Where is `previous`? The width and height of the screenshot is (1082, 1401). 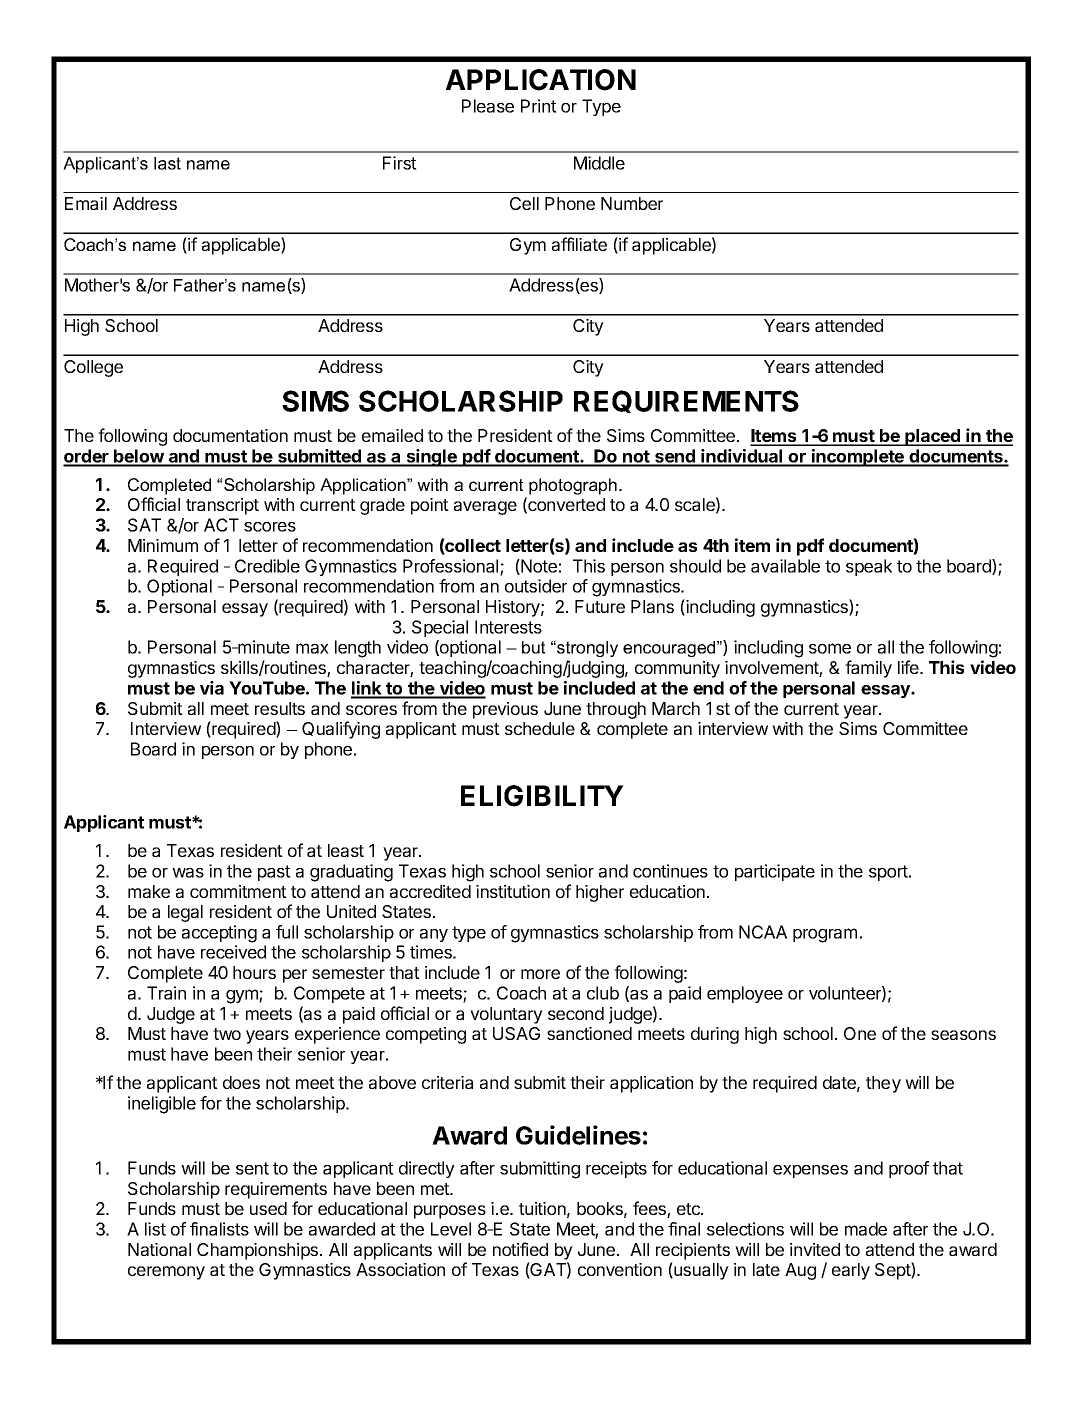
previous is located at coordinates (505, 710).
